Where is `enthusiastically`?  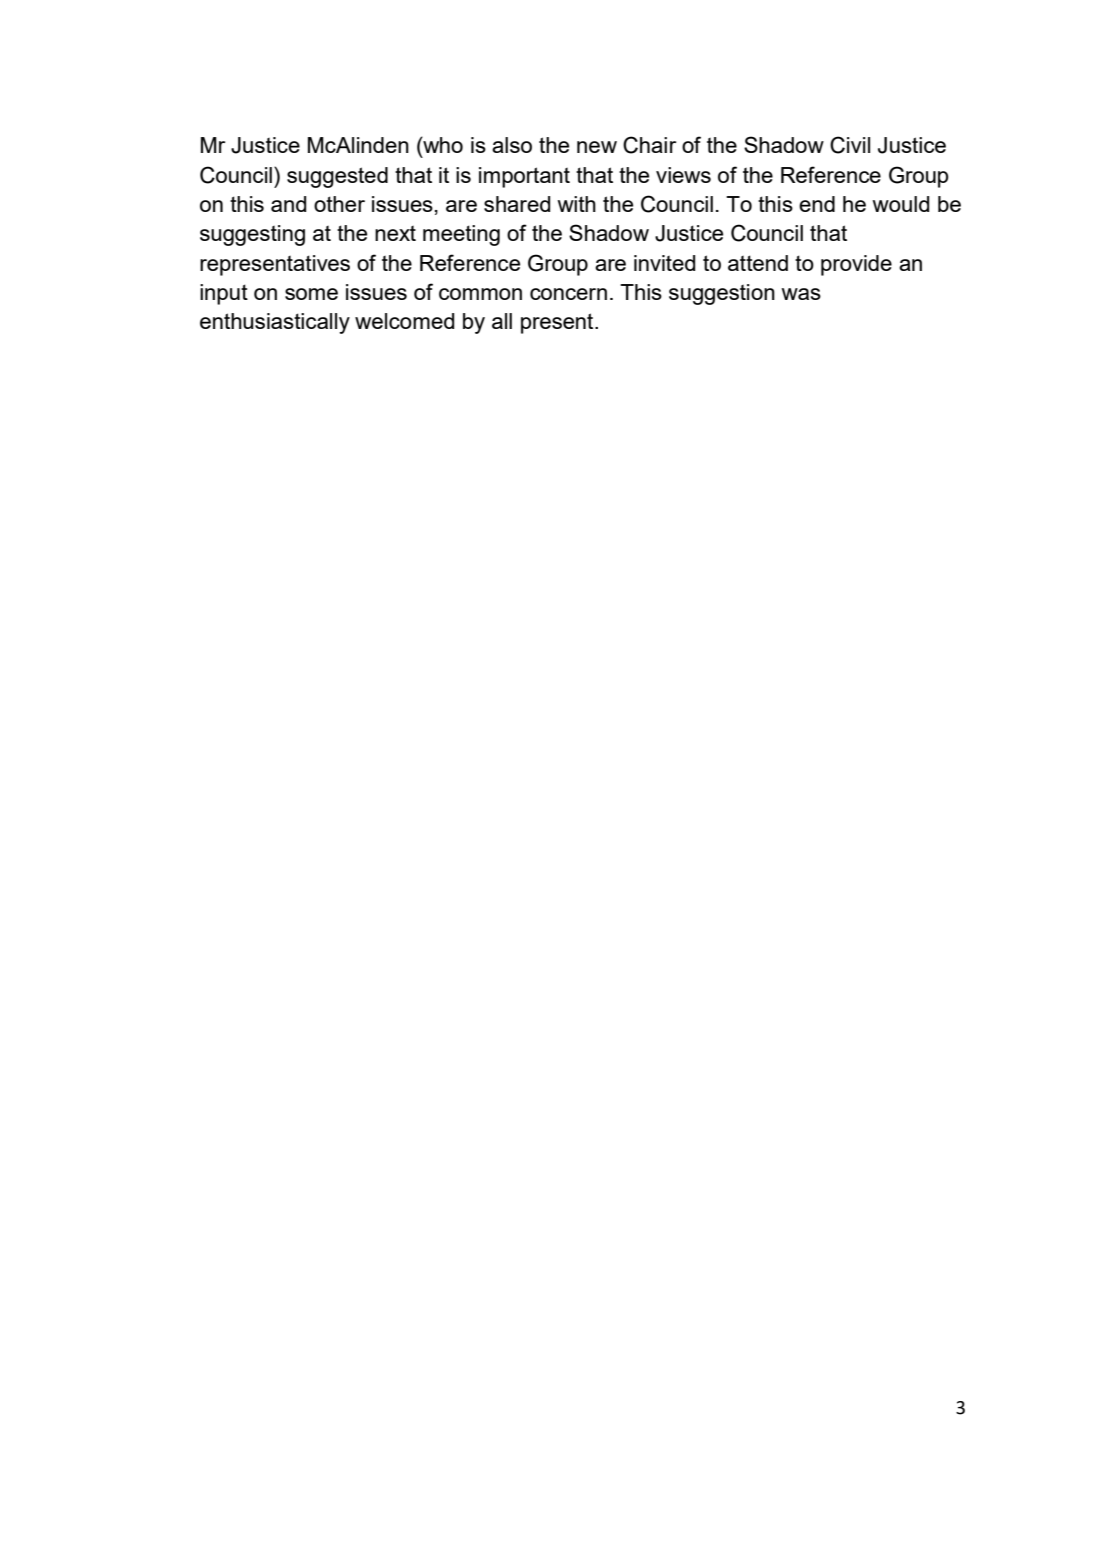
enthusiastically is located at coordinates (275, 323).
